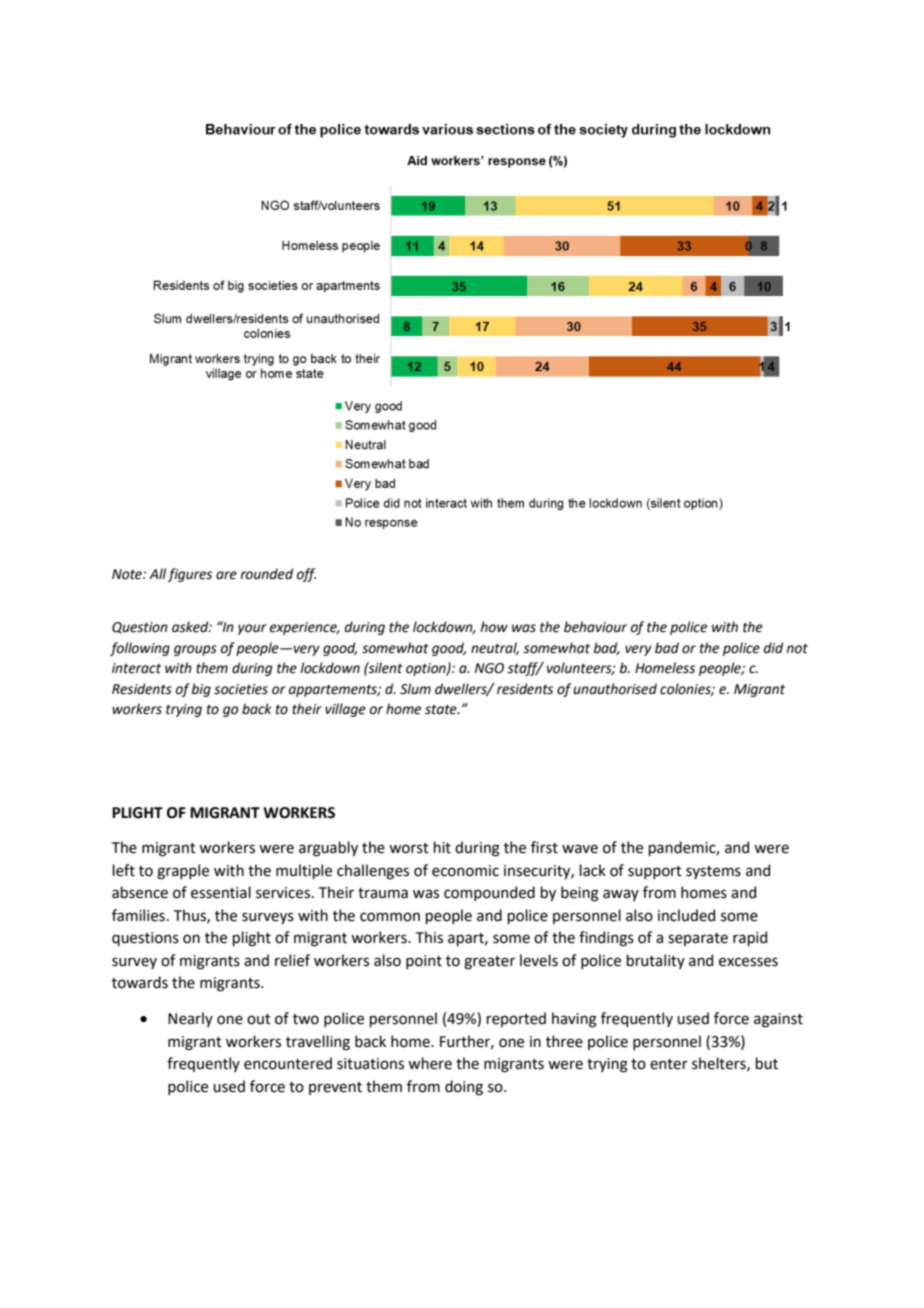  Describe the element at coordinates (494, 627) in the screenshot. I see `how` at that location.
